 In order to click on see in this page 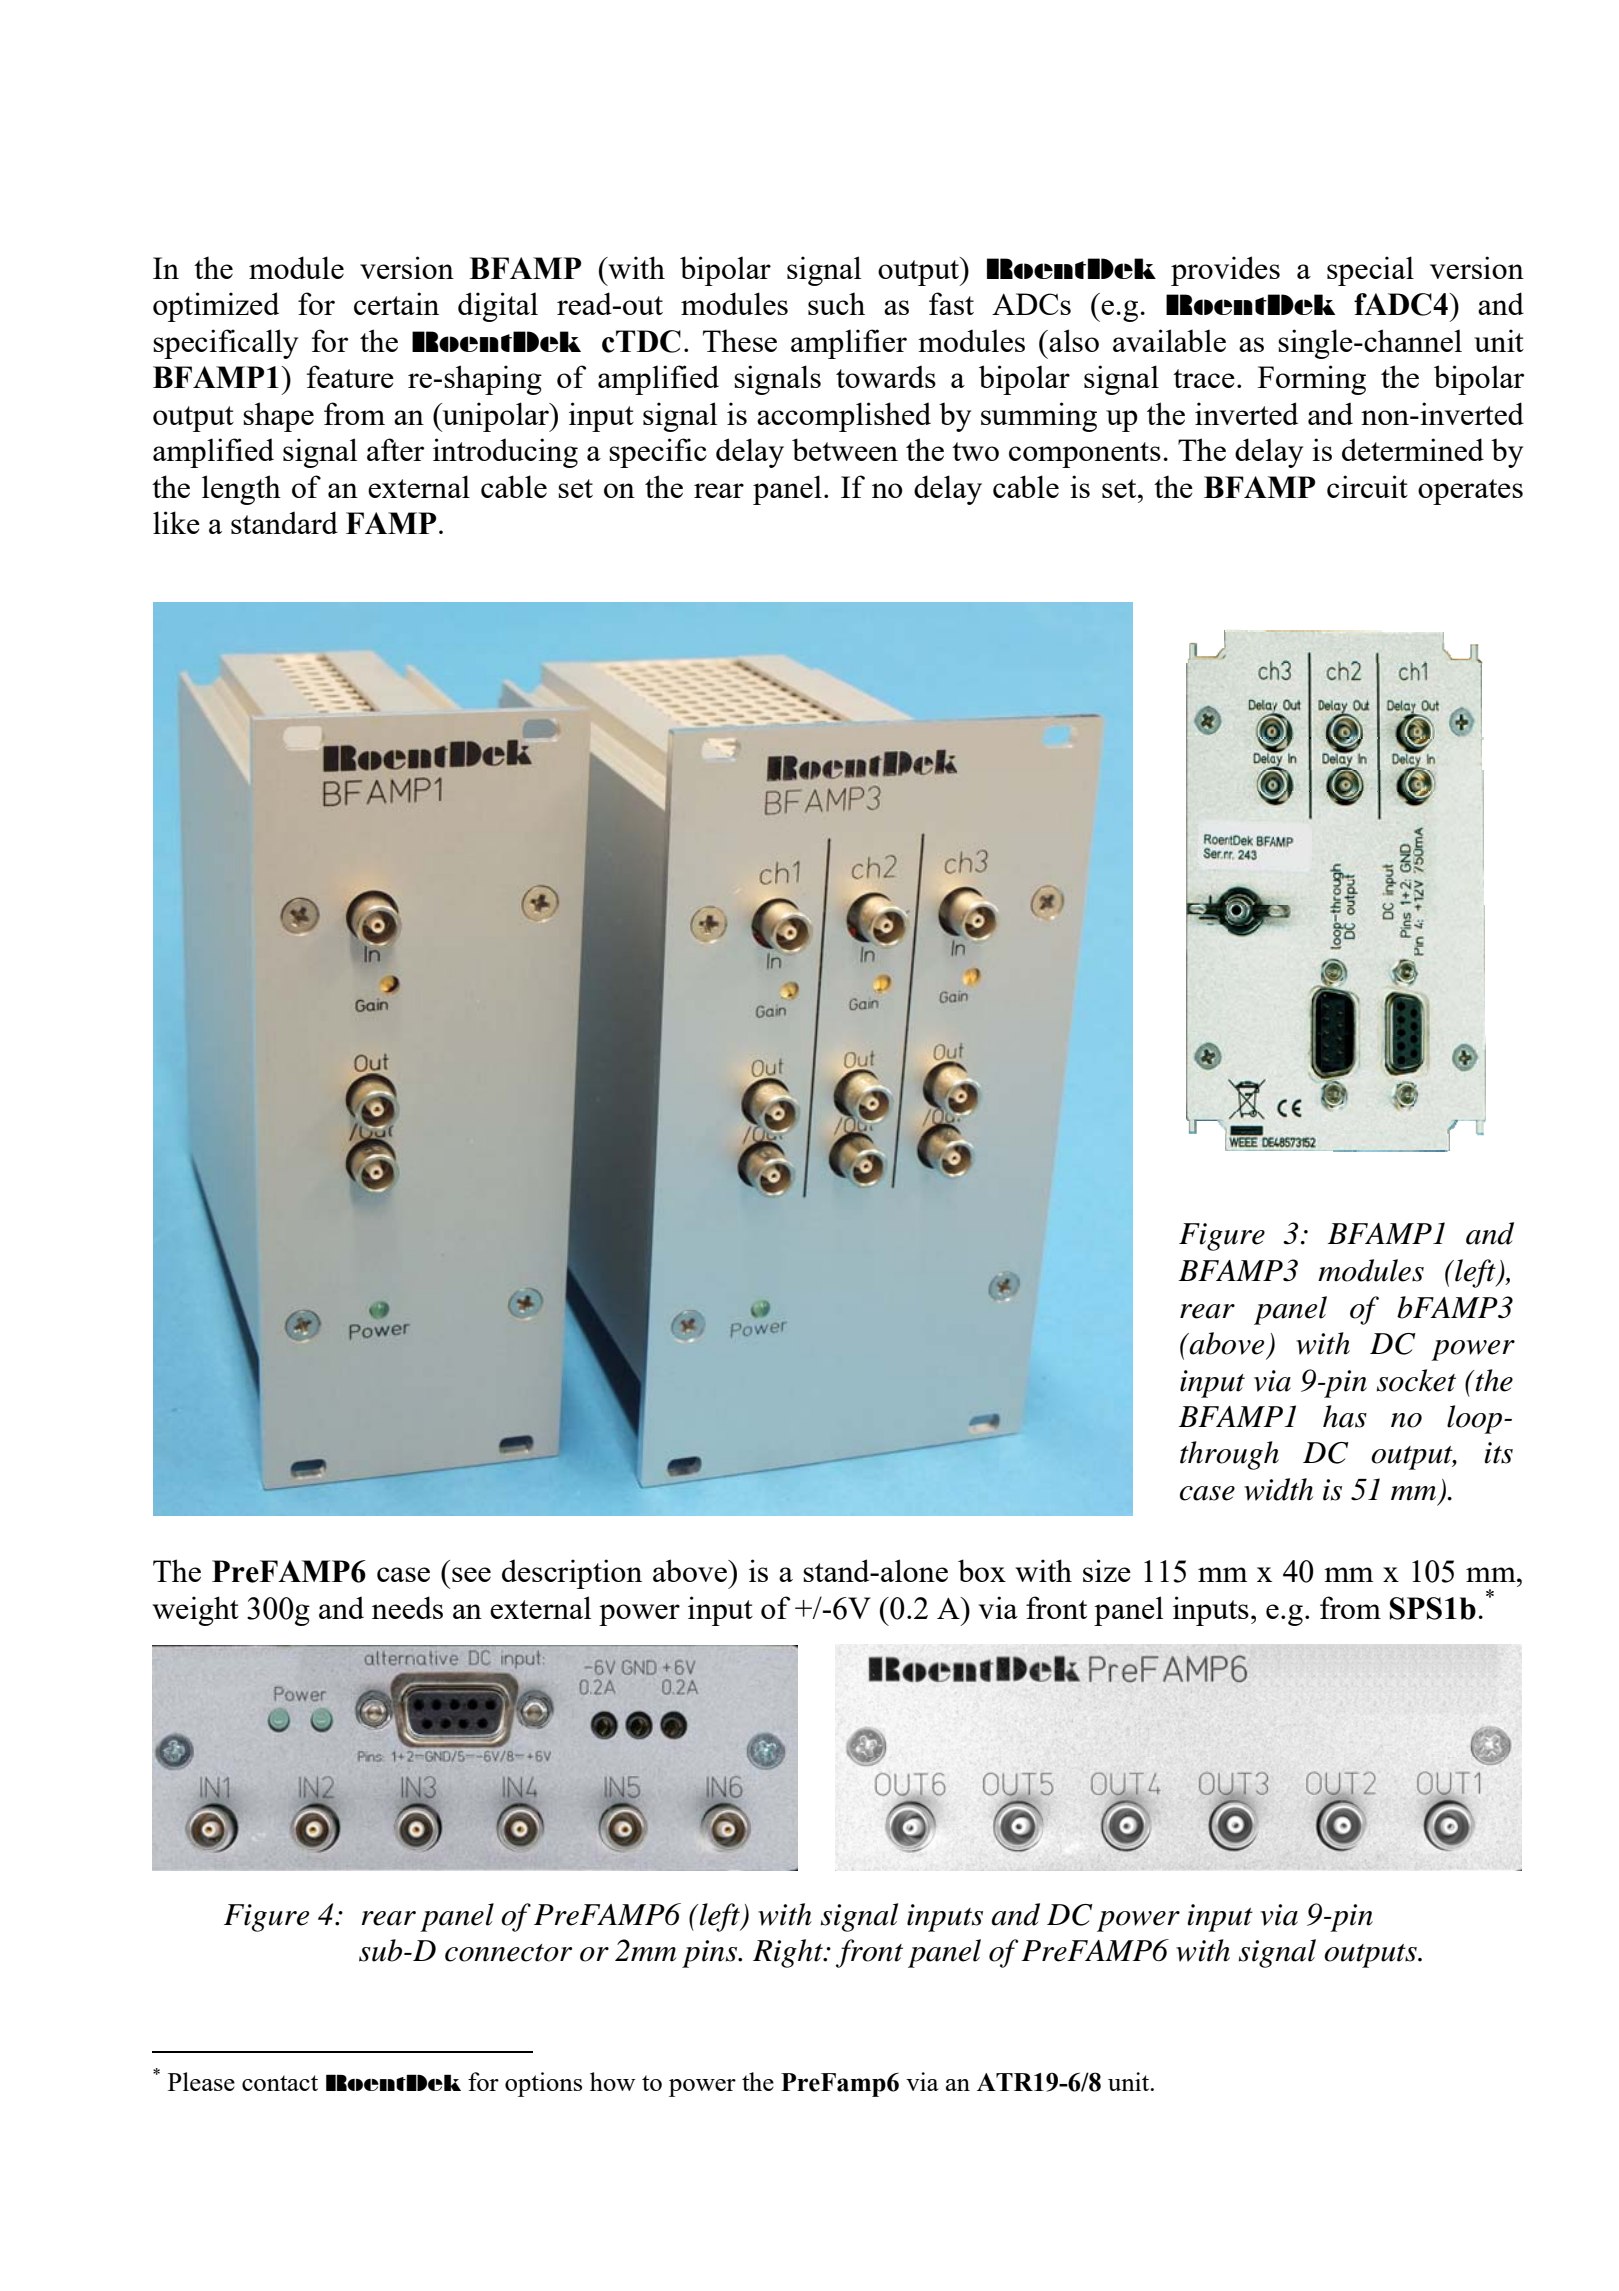, I will do `click(471, 1574)`.
